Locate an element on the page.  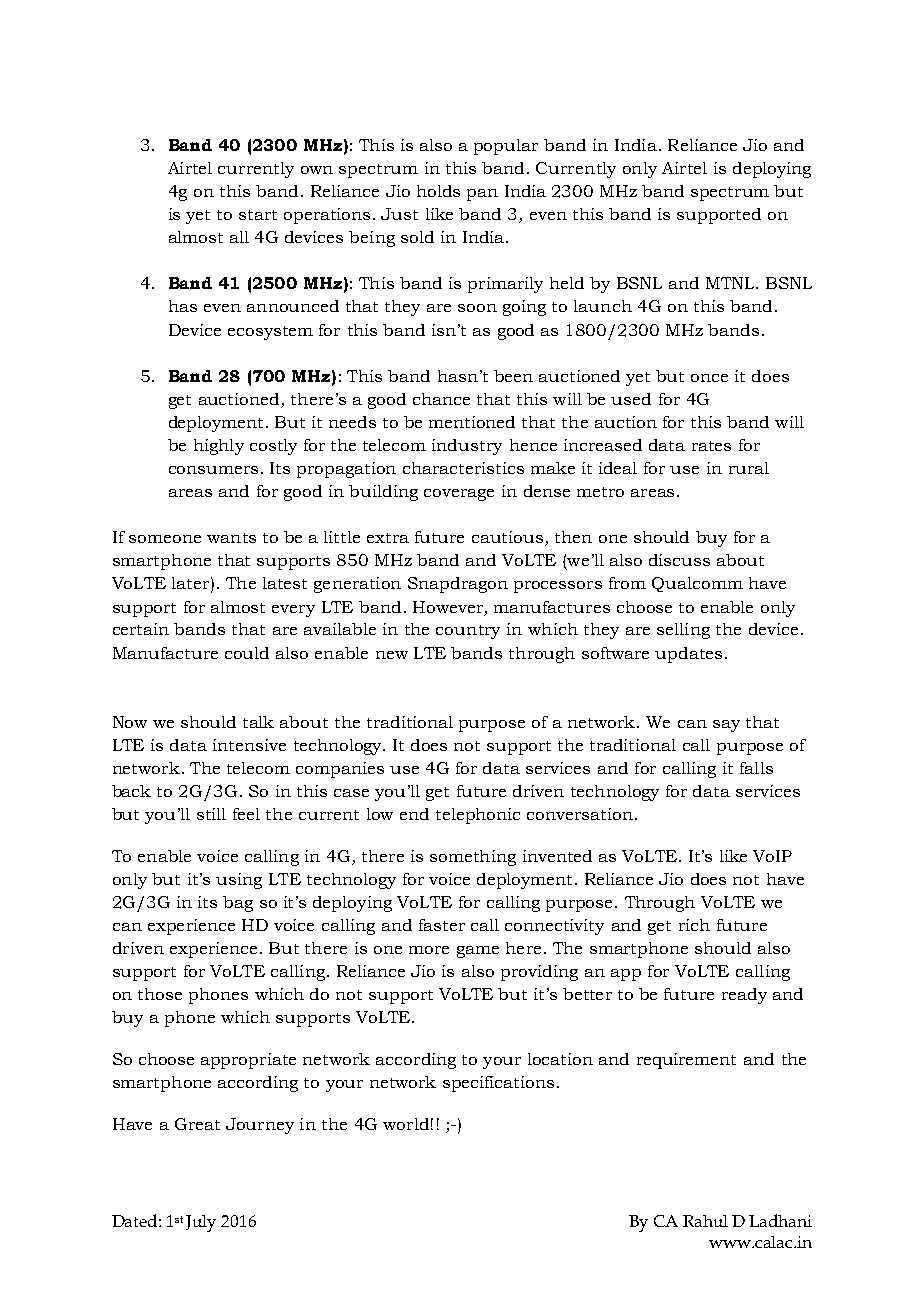
new is located at coordinates (392, 655).
